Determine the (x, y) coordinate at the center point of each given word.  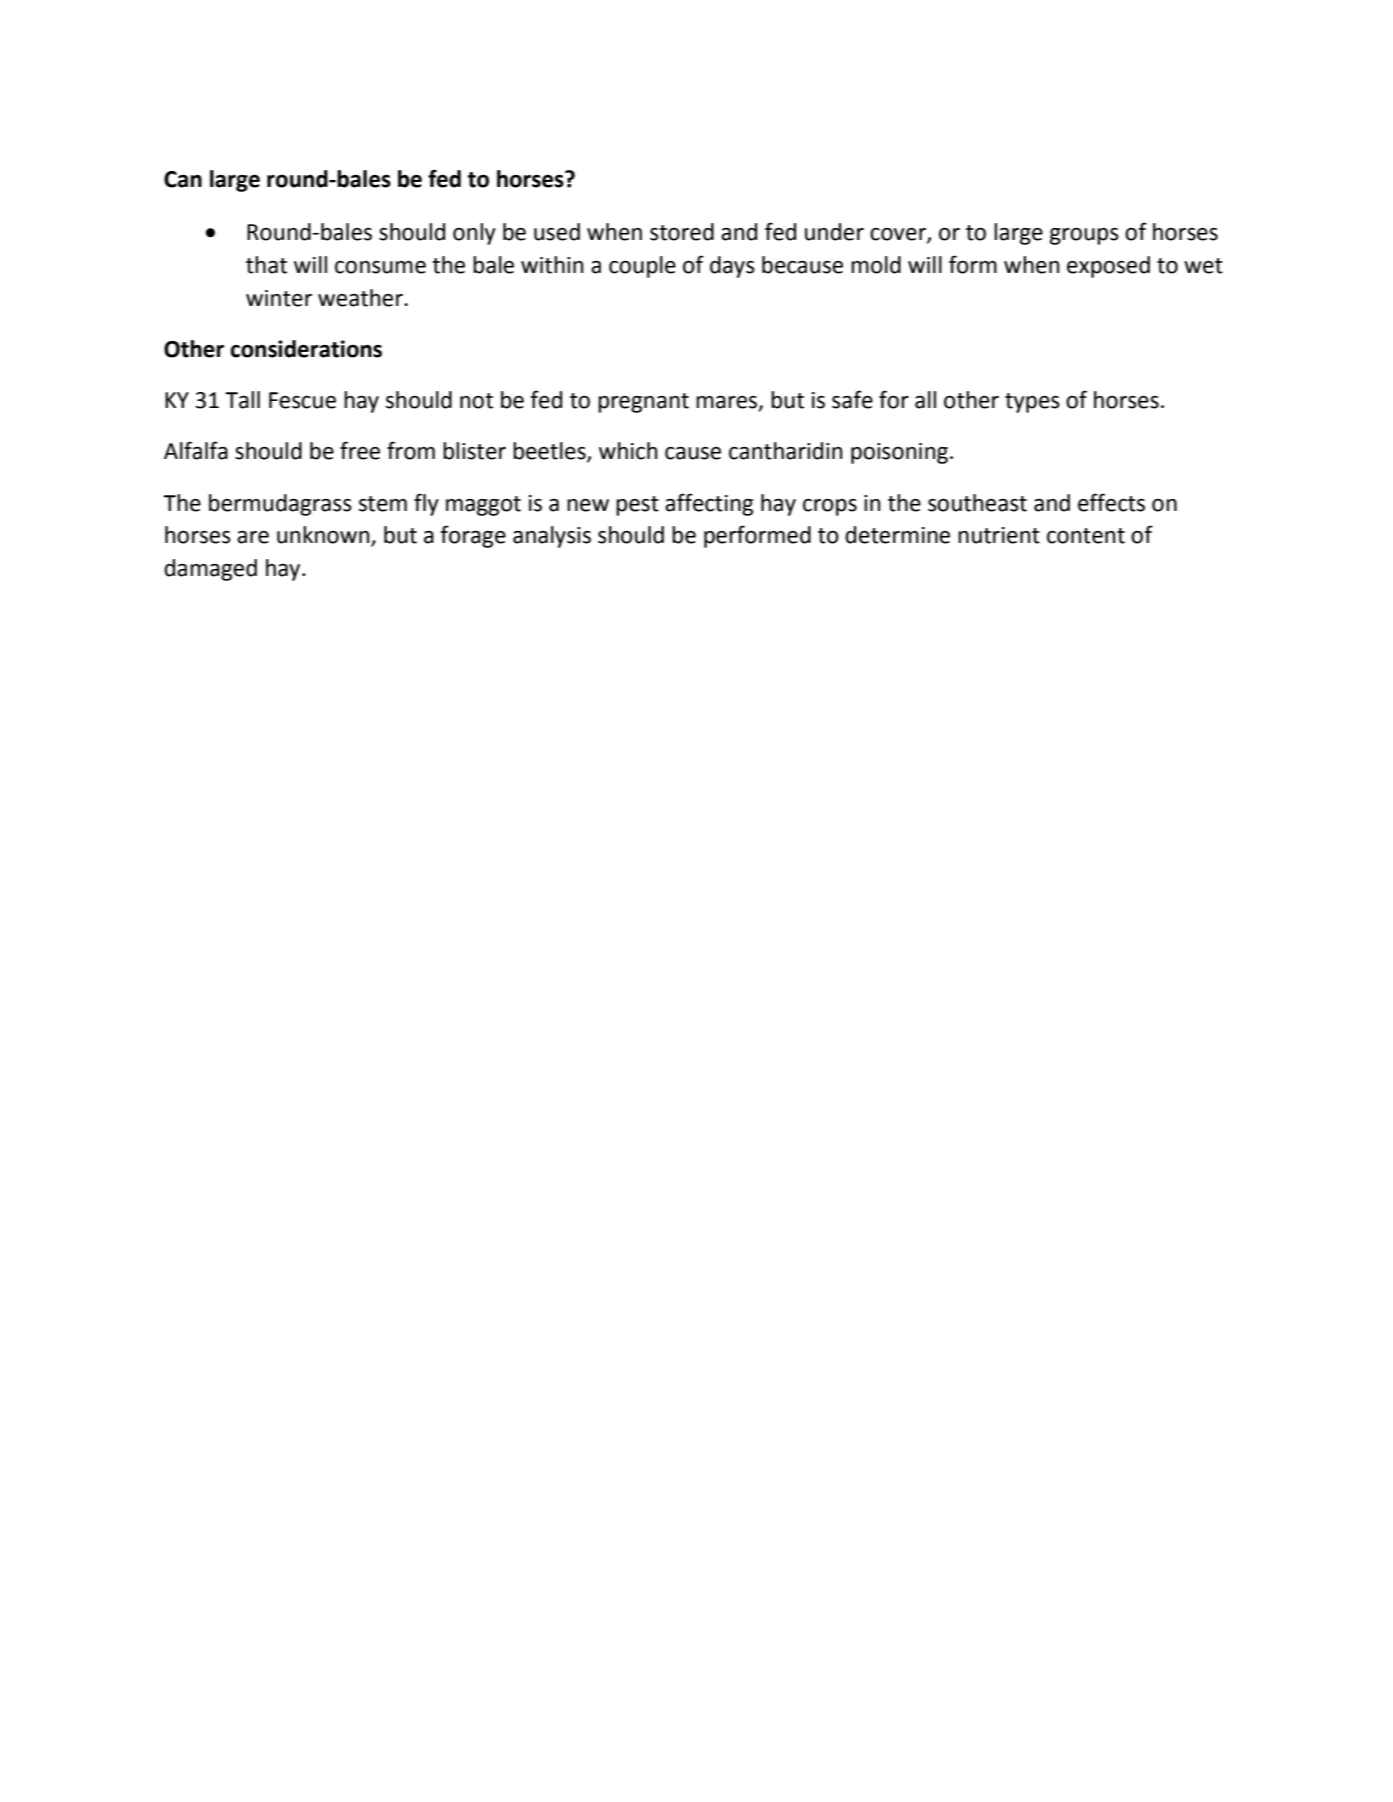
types (1032, 403)
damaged (210, 570)
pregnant (643, 403)
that (266, 265)
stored (682, 232)
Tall (242, 400)
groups (1084, 236)
